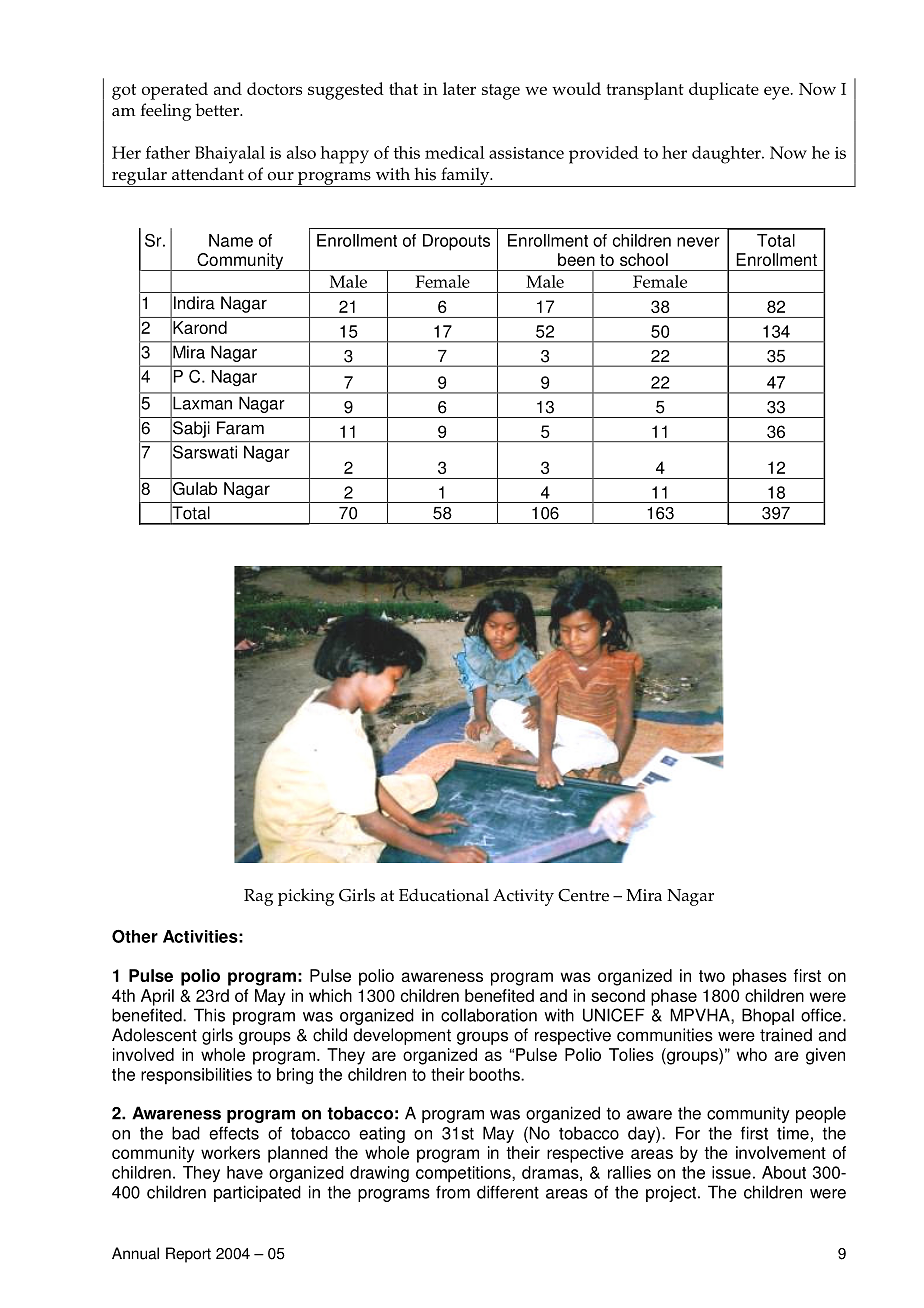 Image resolution: width=924 pixels, height=1308 pixels. What do you see at coordinates (453, 1192) in the screenshot?
I see `from` at bounding box center [453, 1192].
